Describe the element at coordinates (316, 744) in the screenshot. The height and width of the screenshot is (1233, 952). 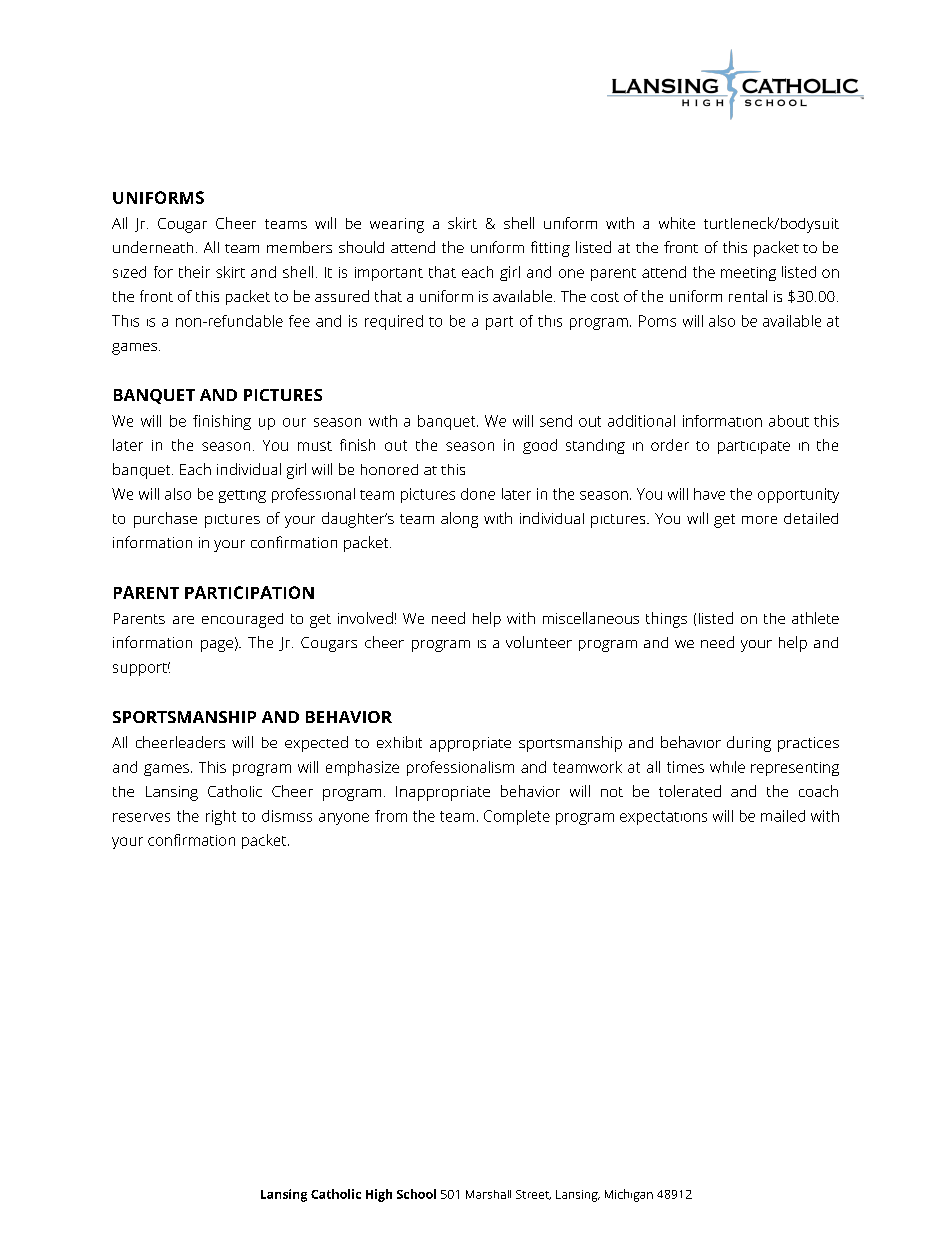
I see `expected` at that location.
